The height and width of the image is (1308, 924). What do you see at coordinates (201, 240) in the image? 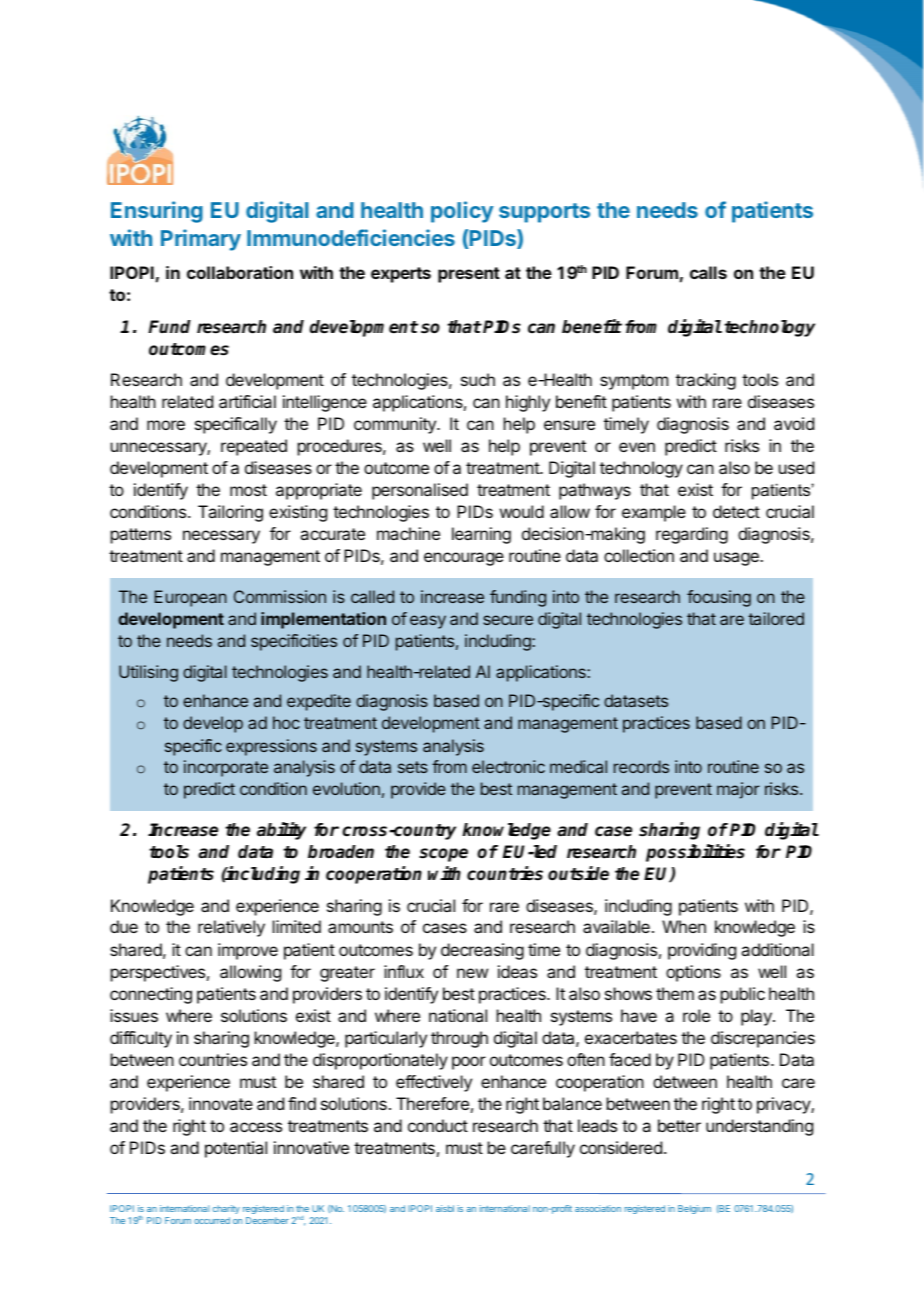
I see `Primary` at bounding box center [201, 240].
